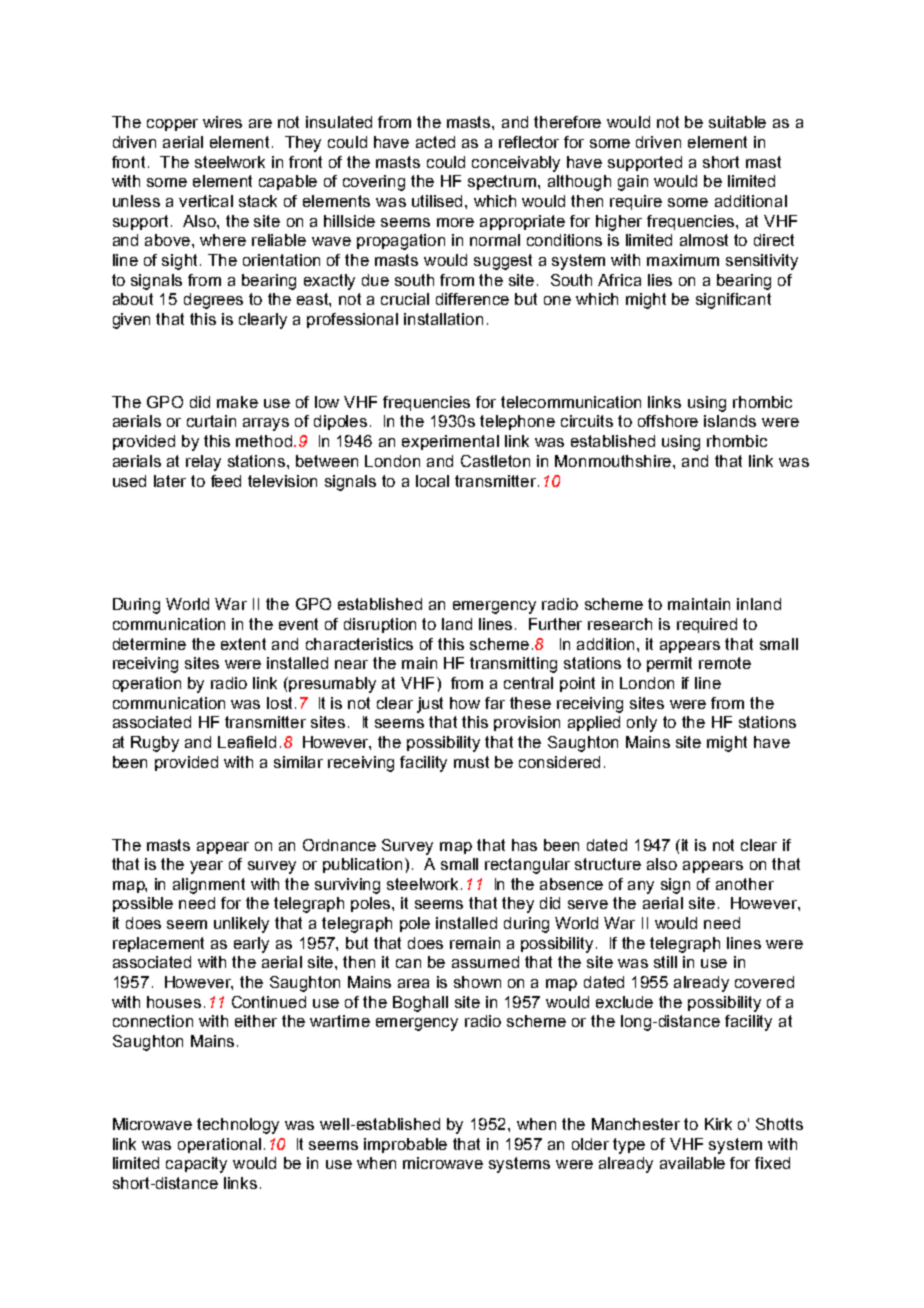  Describe the element at coordinates (226, 481) in the screenshot. I see `feed` at that location.
